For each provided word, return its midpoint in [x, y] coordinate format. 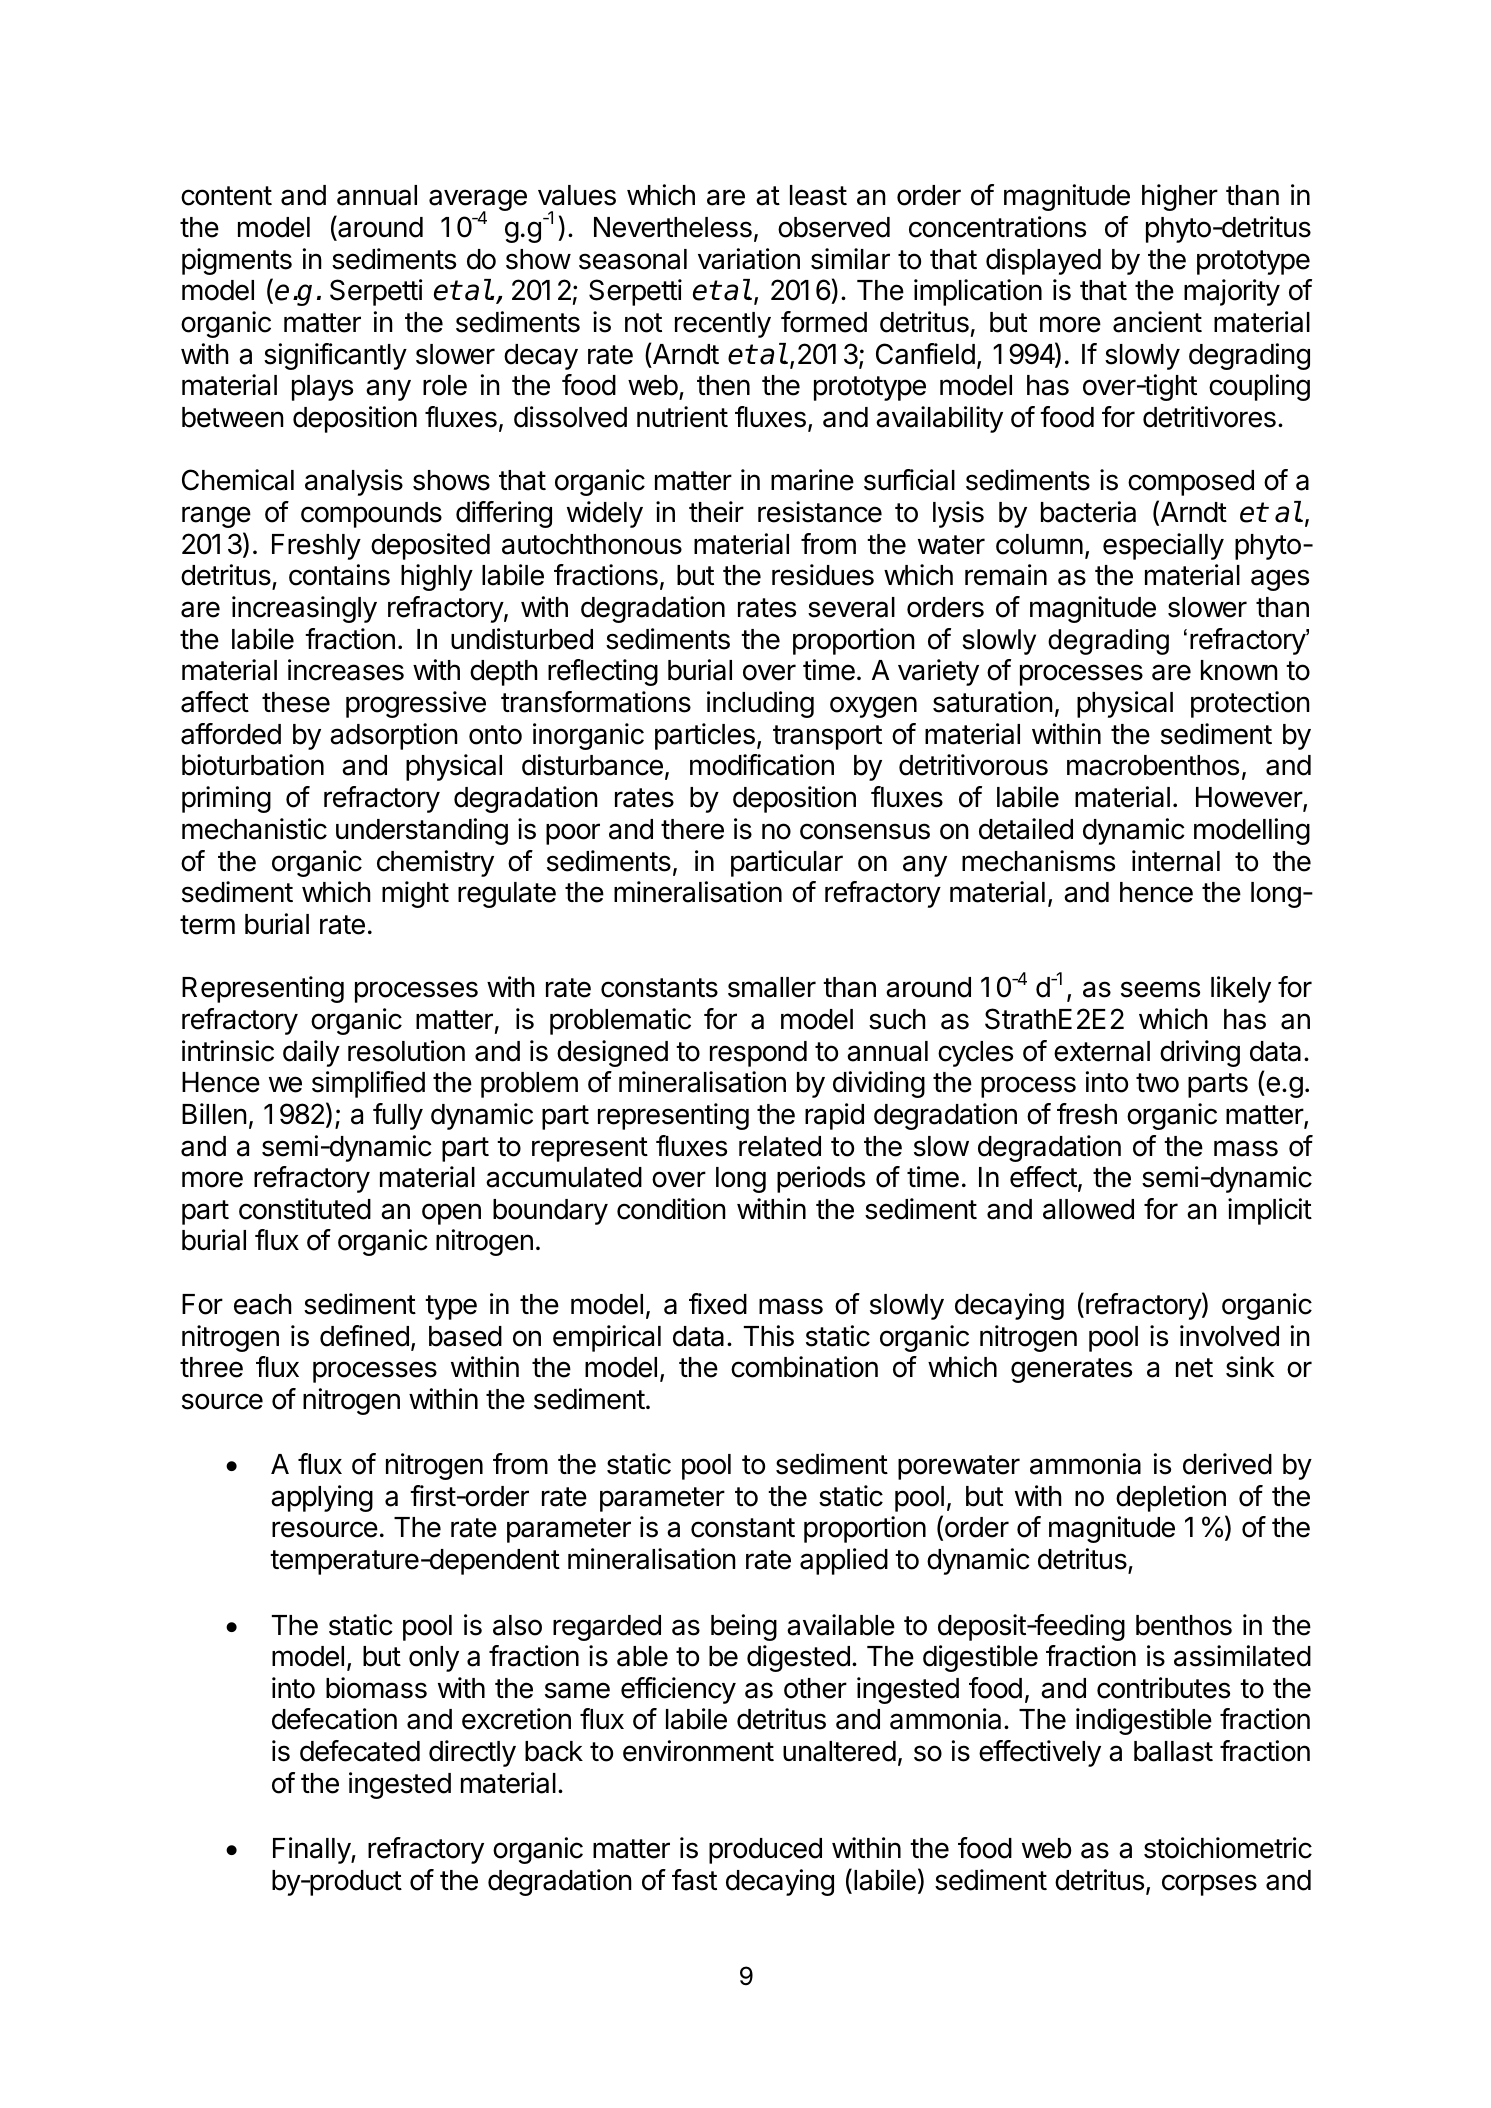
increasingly [304, 609]
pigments [237, 261]
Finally [312, 1850]
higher [1180, 197]
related [780, 1146]
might [415, 894]
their [716, 512]
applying [322, 1498]
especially [1163, 546]
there [692, 829]
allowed [1088, 1209]
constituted [305, 1209]
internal [1176, 861]
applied [844, 1561]
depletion [1171, 1498]
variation [749, 259]
